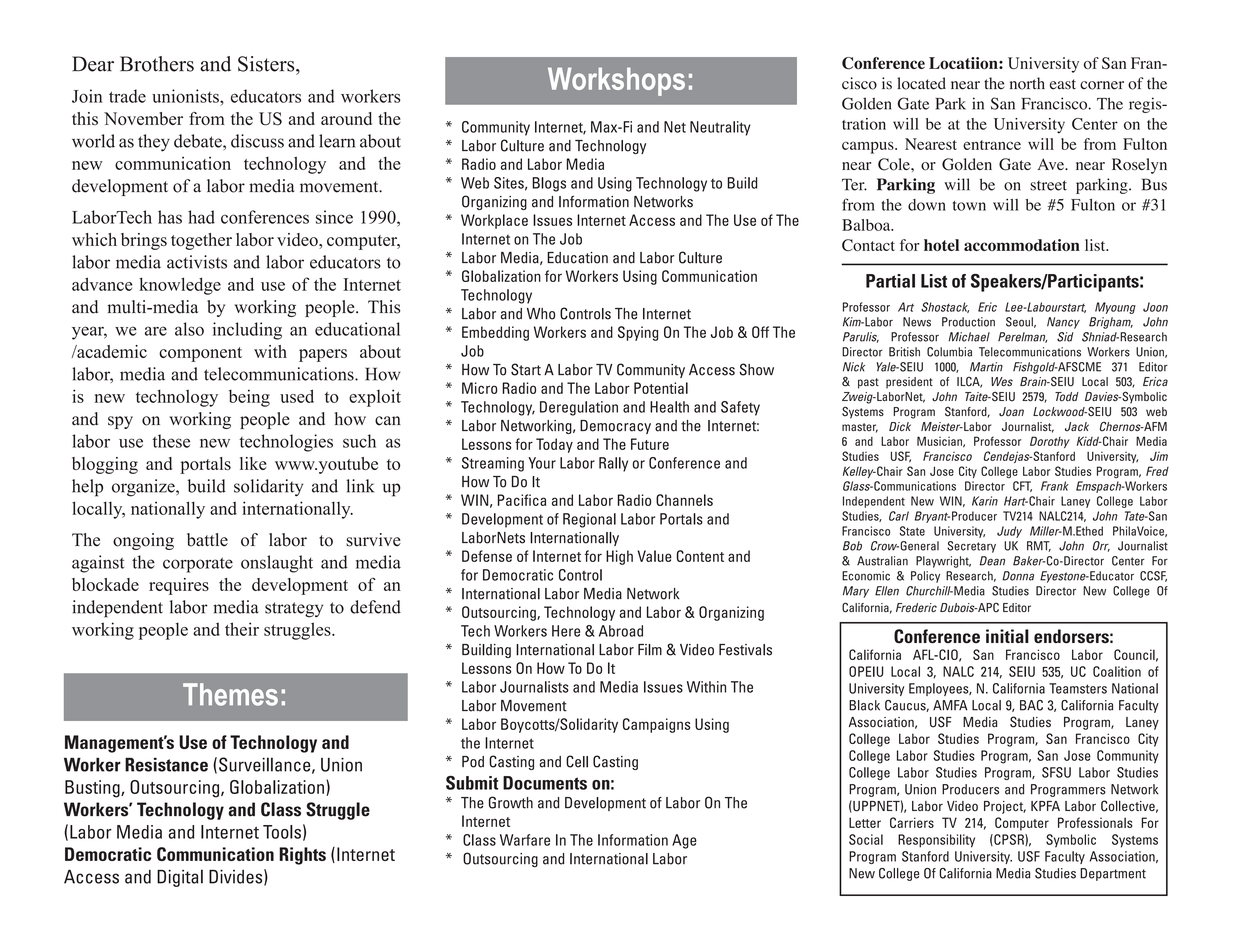 The width and height of the screenshot is (1233, 952). I want to click on Digital, so click(180, 878).
